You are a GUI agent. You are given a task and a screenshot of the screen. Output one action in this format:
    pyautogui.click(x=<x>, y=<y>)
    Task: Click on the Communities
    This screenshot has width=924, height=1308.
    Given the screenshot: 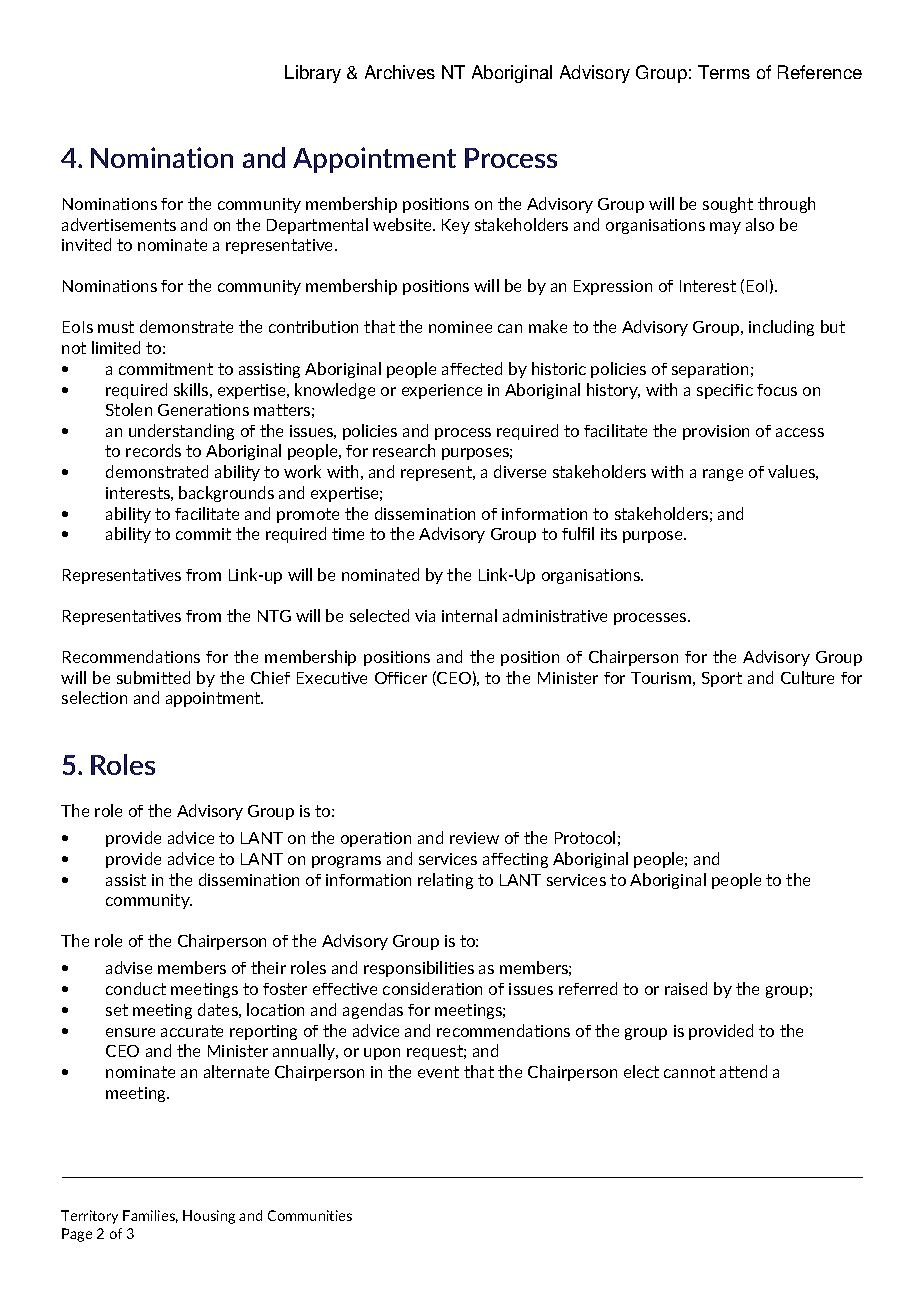 What is the action you would take?
    pyautogui.click(x=310, y=1215)
